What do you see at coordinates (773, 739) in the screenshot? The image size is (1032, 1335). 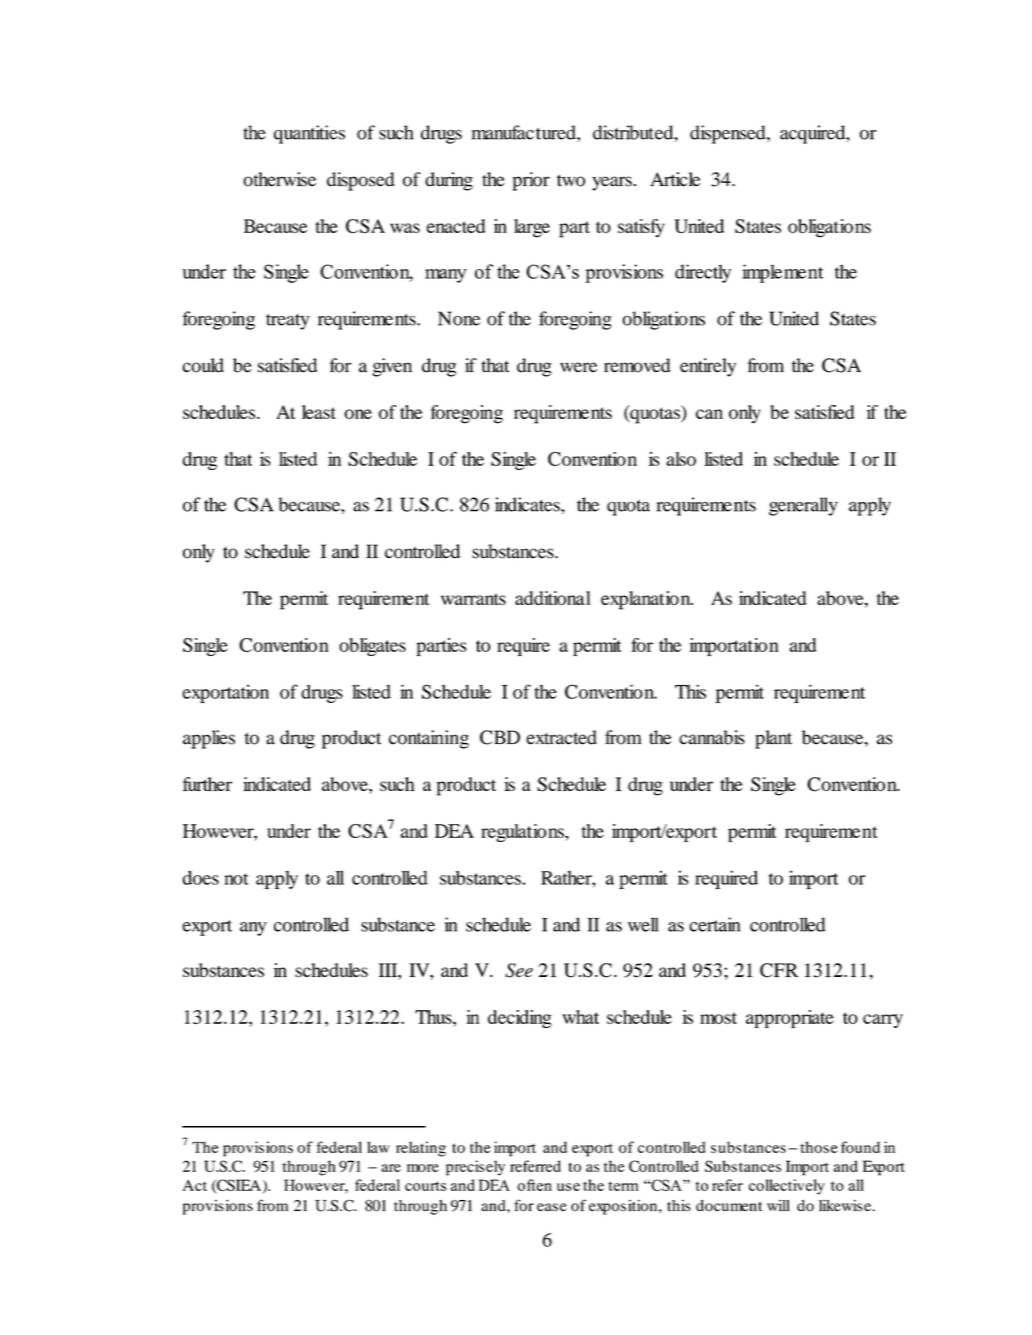 I see `plant` at bounding box center [773, 739].
